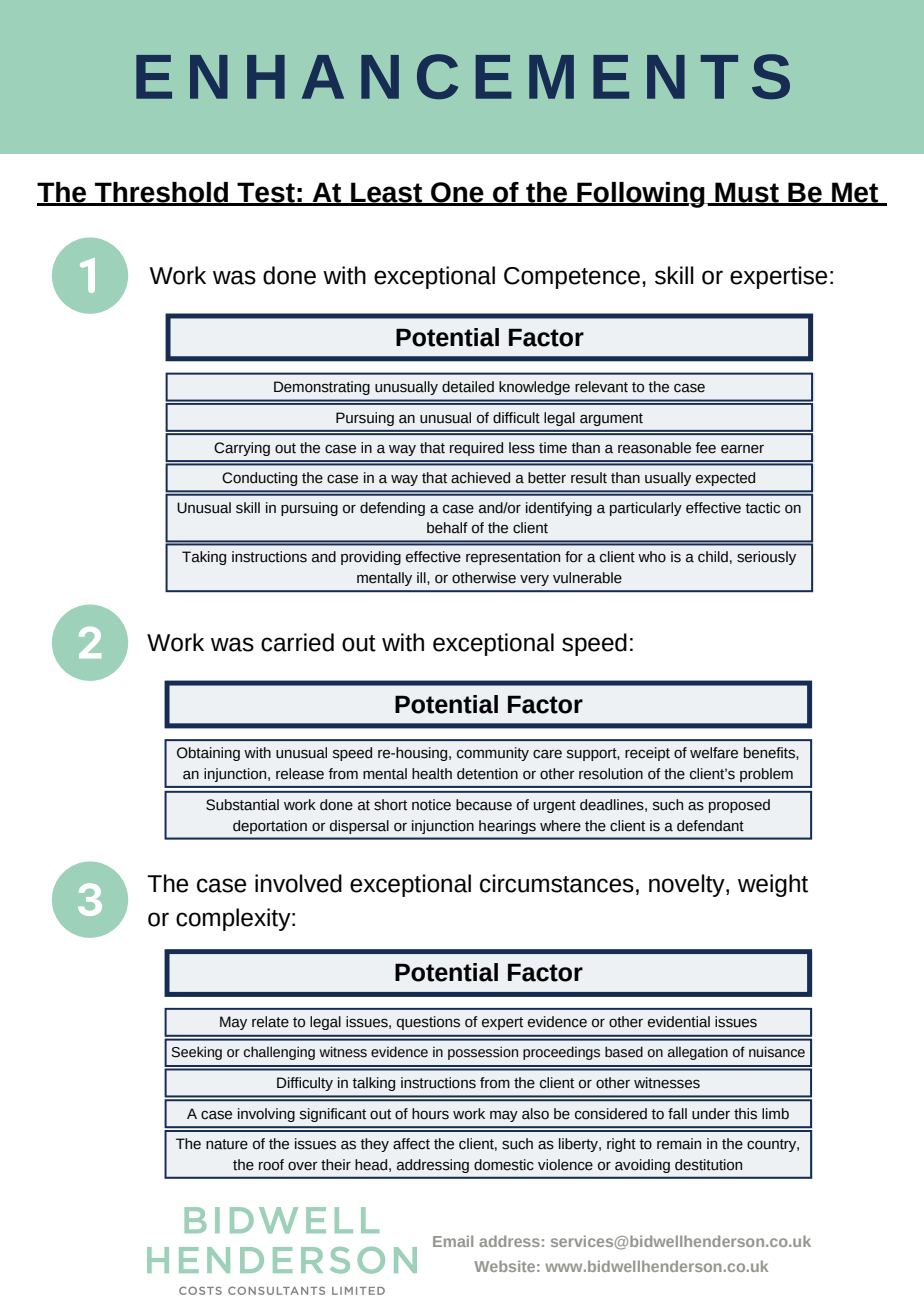 The width and height of the screenshot is (924, 1308). Describe the element at coordinates (742, 449) in the screenshot. I see `earner` at that location.
